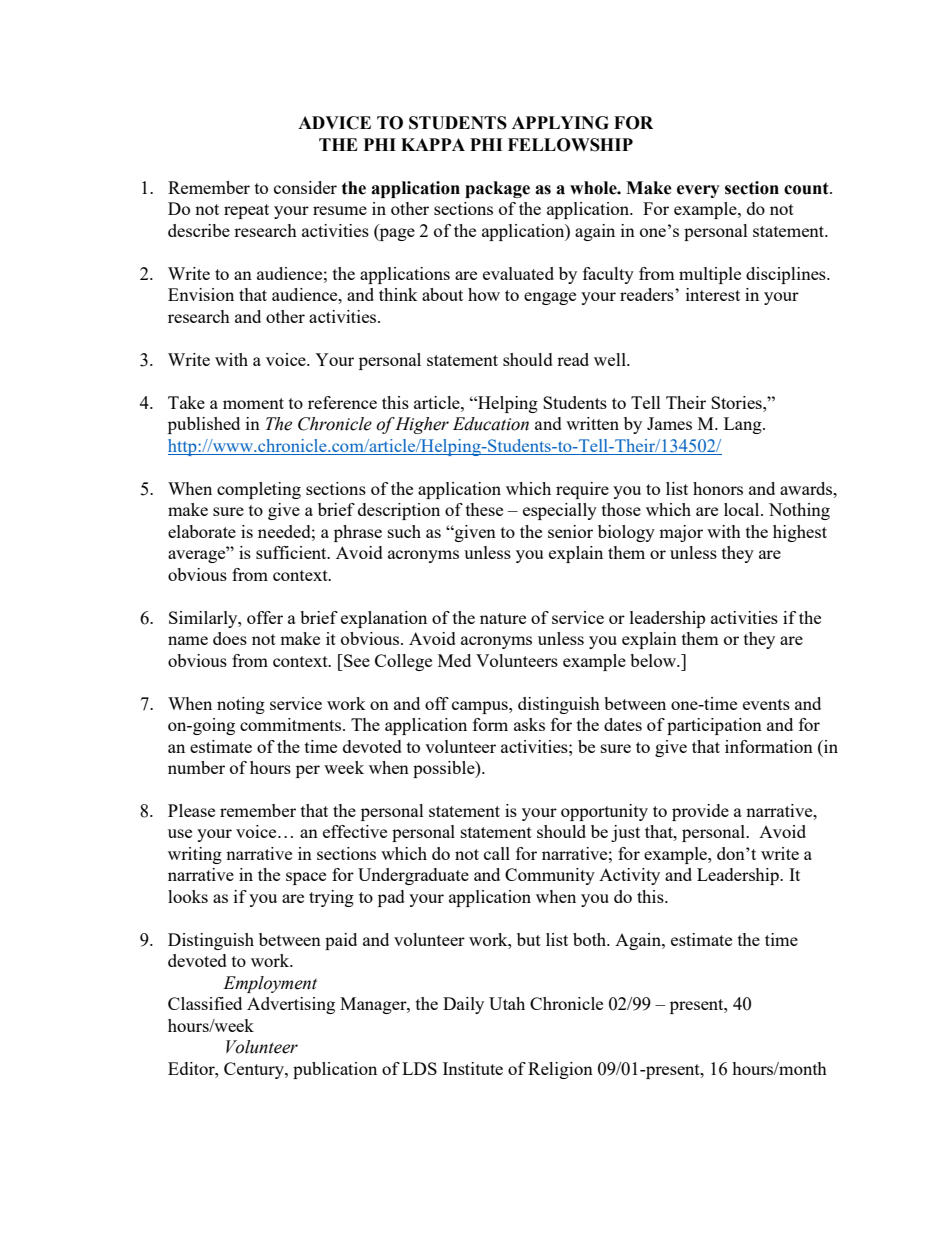  I want to click on every, so click(698, 191).
